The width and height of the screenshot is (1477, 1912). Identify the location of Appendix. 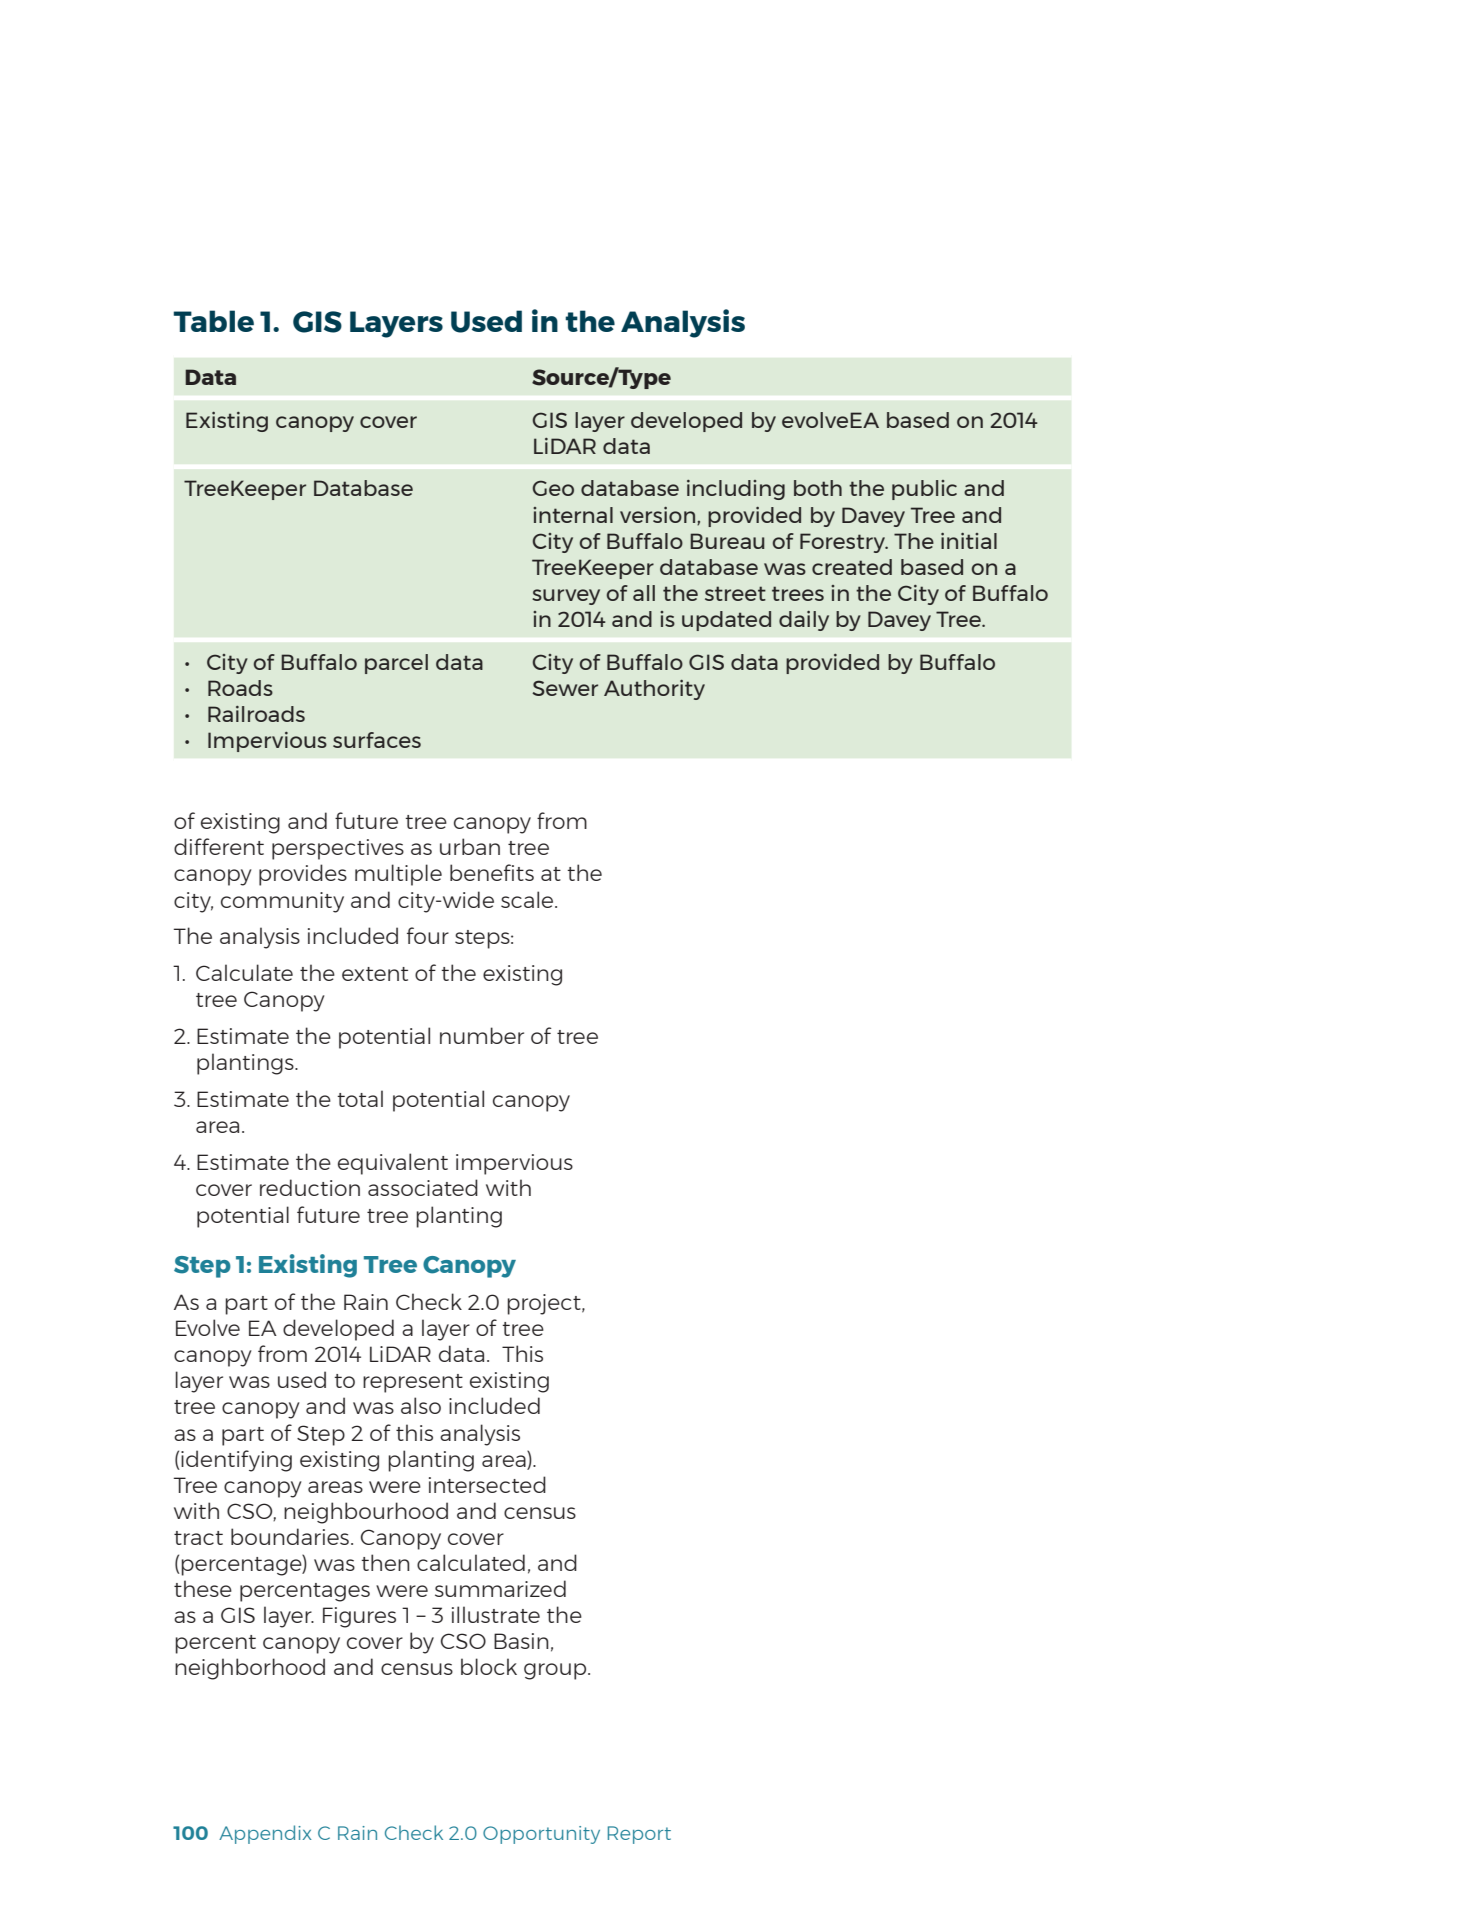
(265, 1834).
